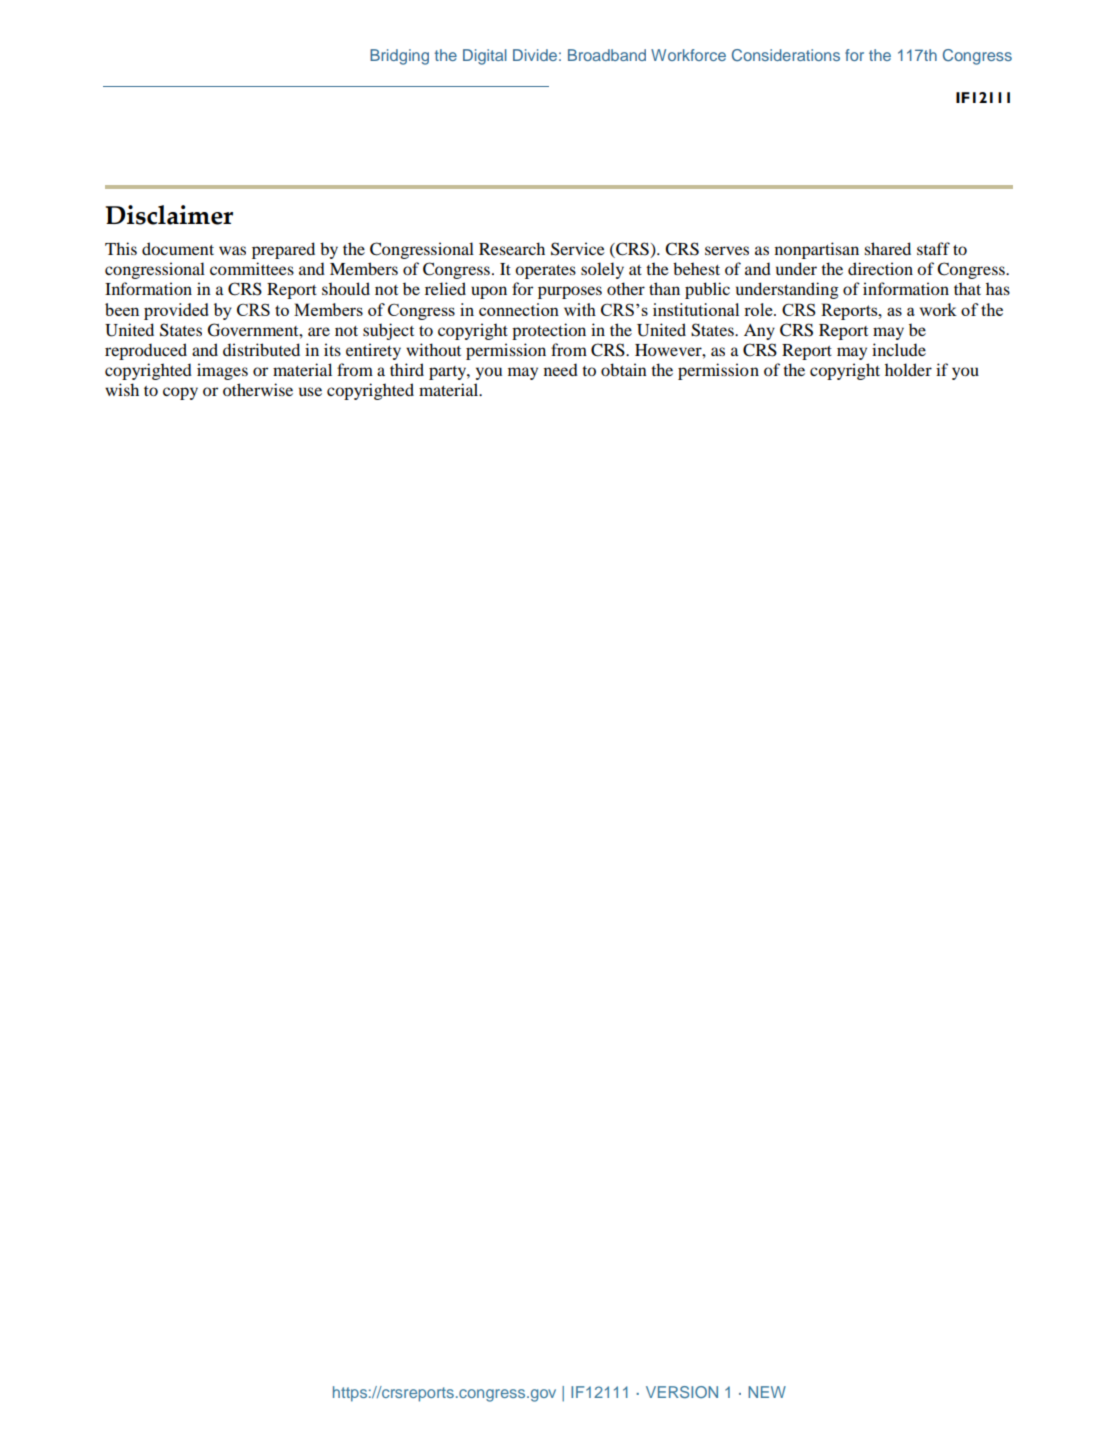 The width and height of the screenshot is (1118, 1447). Describe the element at coordinates (222, 371) in the screenshot. I see `images` at that location.
